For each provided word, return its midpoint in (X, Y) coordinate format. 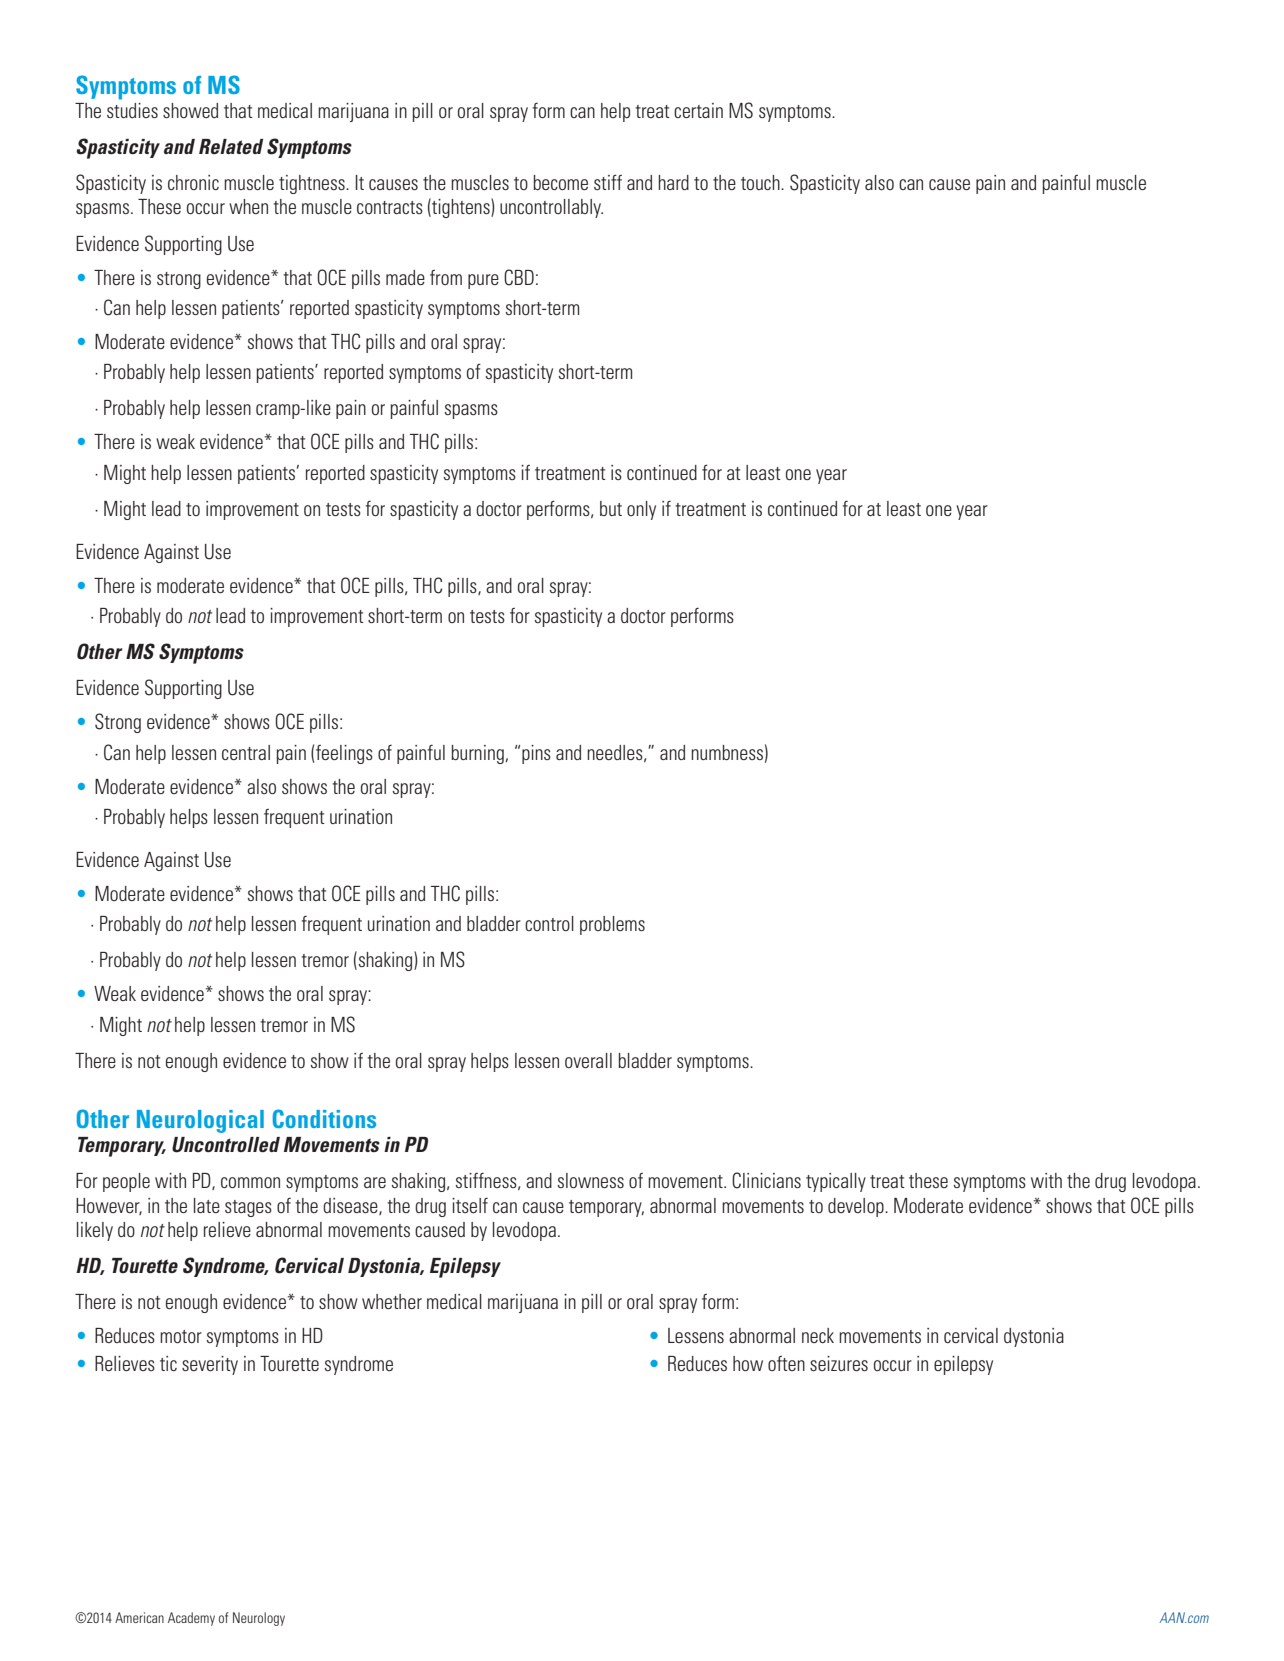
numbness (727, 752)
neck (818, 1335)
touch (761, 182)
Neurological (200, 1121)
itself (470, 1205)
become (560, 182)
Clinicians (766, 1180)
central (246, 752)
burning (478, 754)
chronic (193, 182)
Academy (191, 1619)
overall (588, 1060)
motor (181, 1336)
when (248, 206)
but (611, 508)
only (641, 510)
